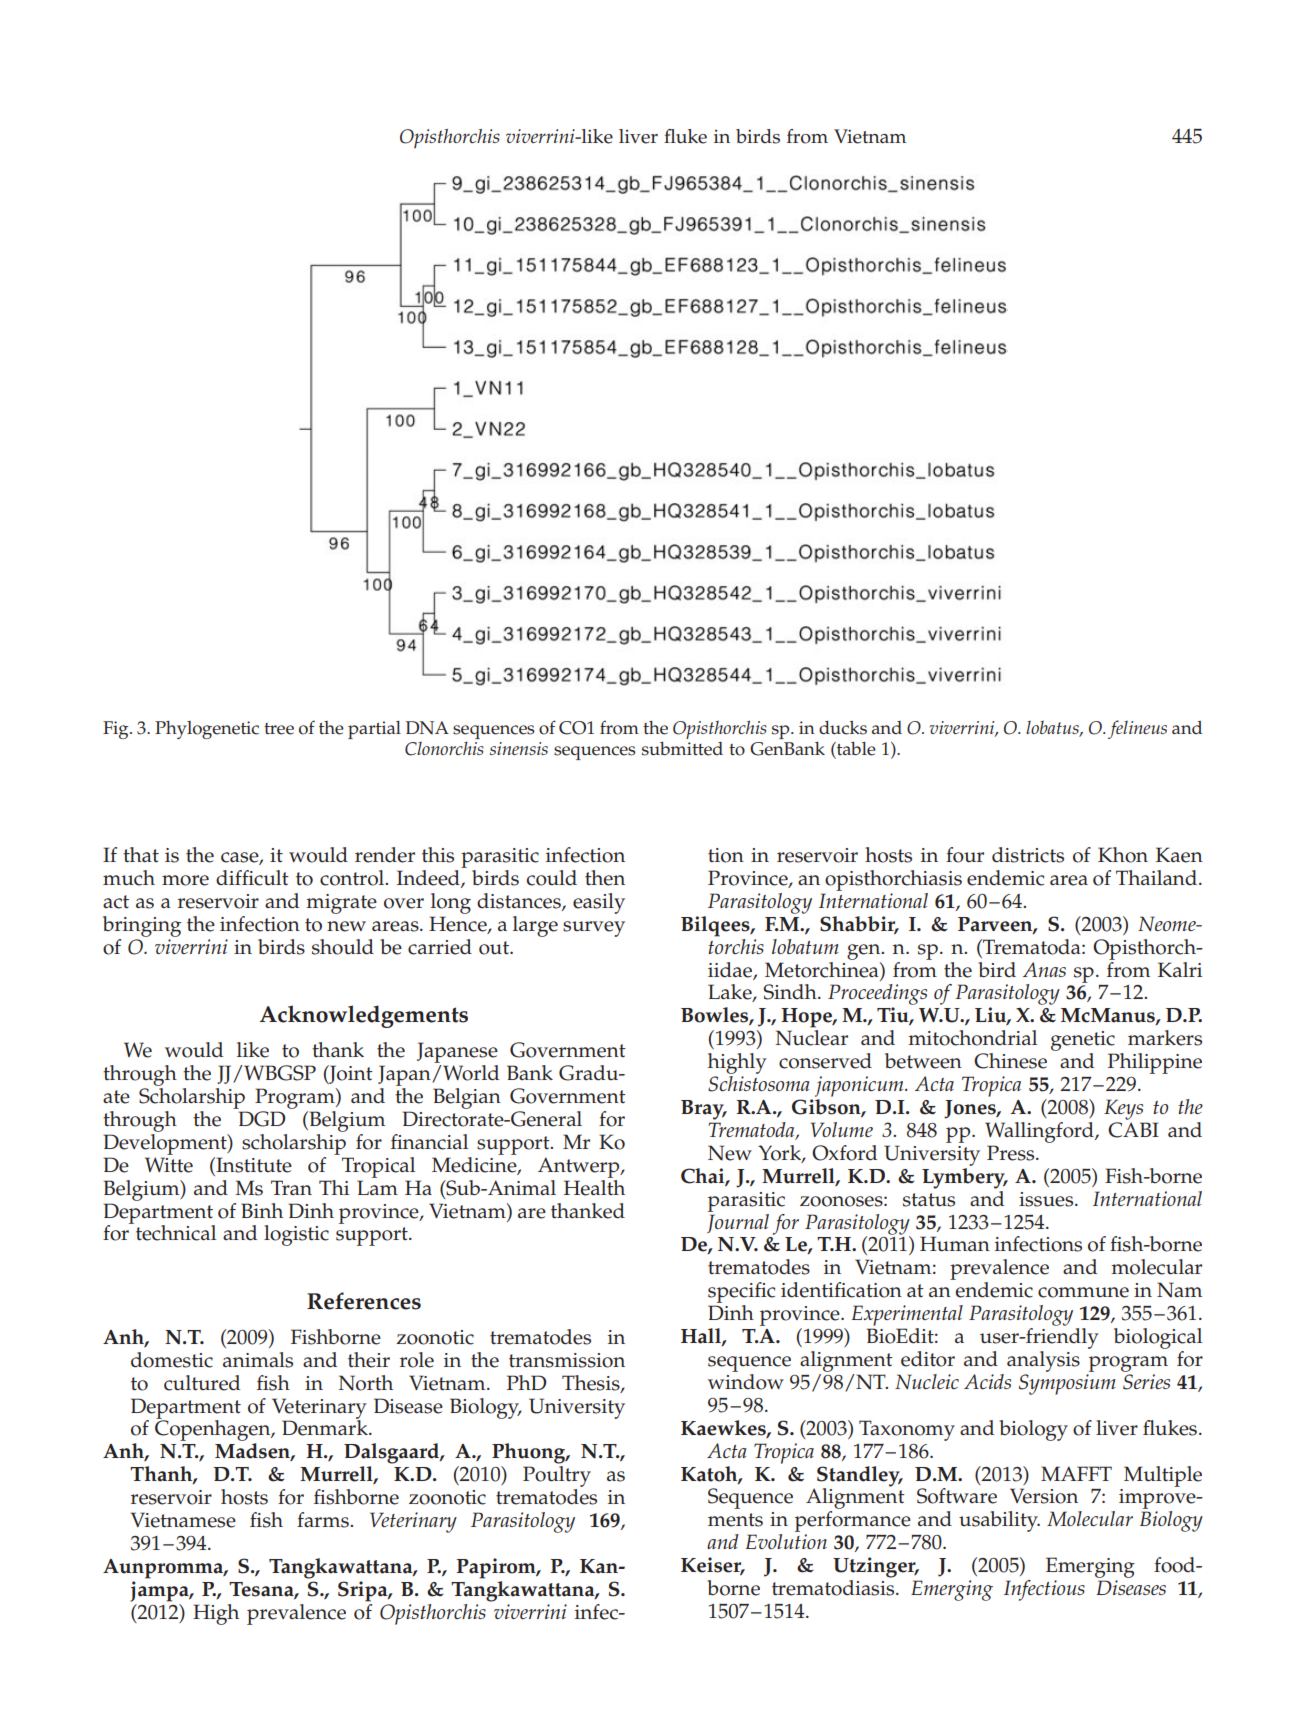 Image resolution: width=1304 pixels, height=1727 pixels. Describe the element at coordinates (296, 1235) in the image. I see `logistic` at that location.
